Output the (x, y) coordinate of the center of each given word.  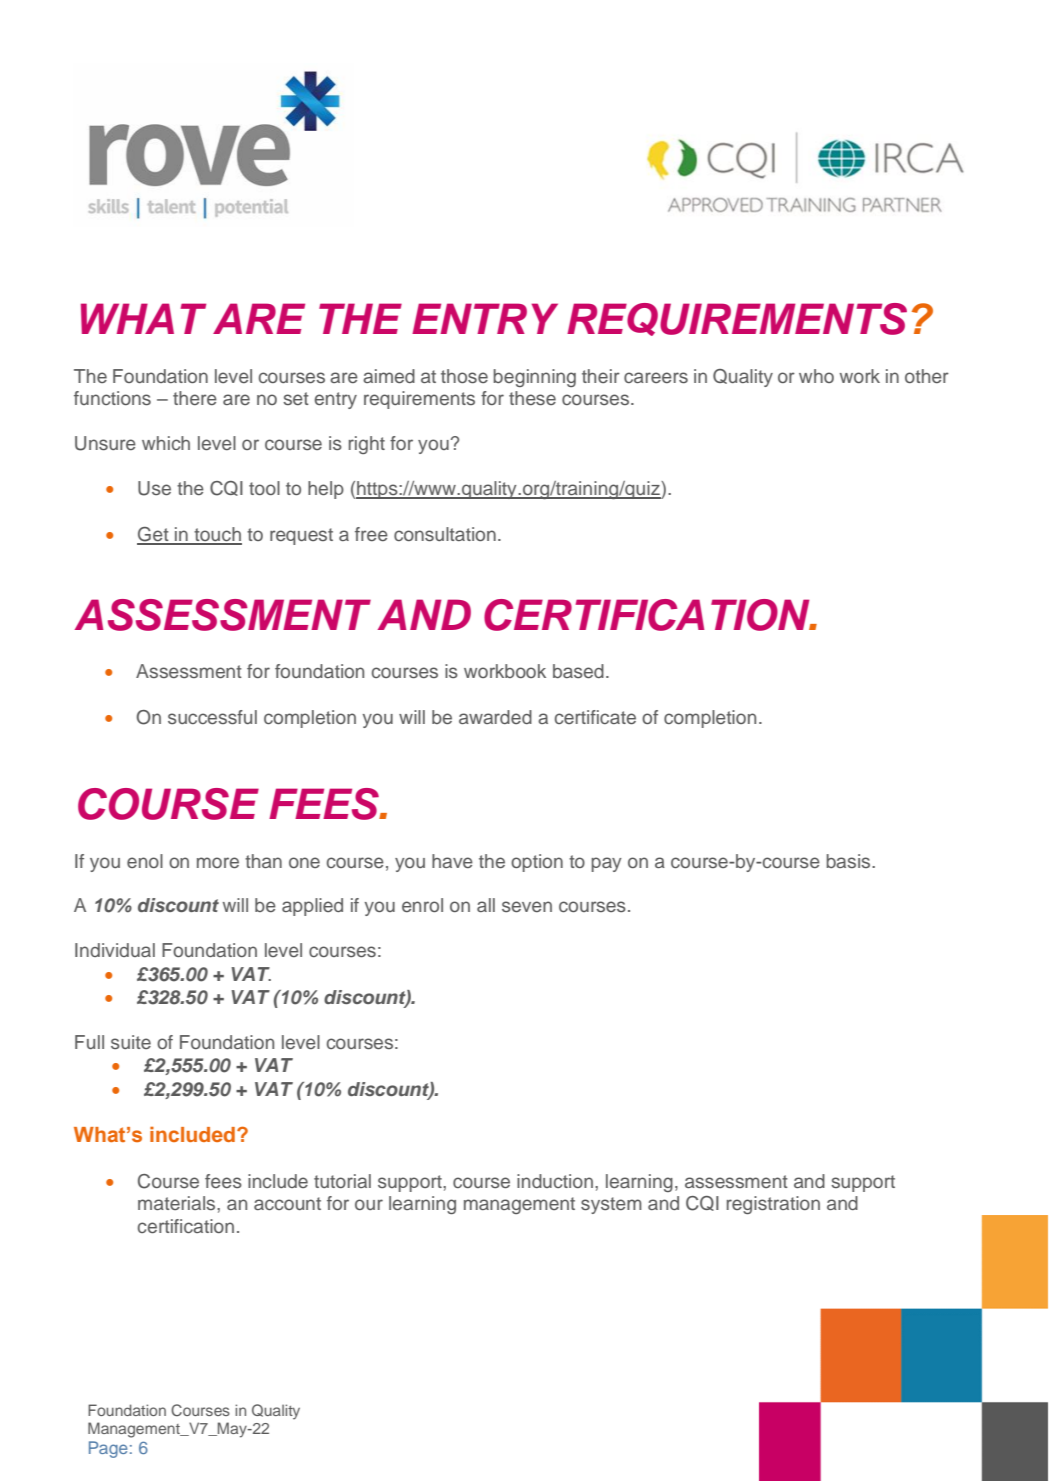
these (532, 398)
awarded (495, 717)
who (816, 376)
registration (773, 1205)
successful (212, 717)
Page (108, 1449)
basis (849, 861)
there (195, 398)
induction (555, 1181)
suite (131, 1042)
